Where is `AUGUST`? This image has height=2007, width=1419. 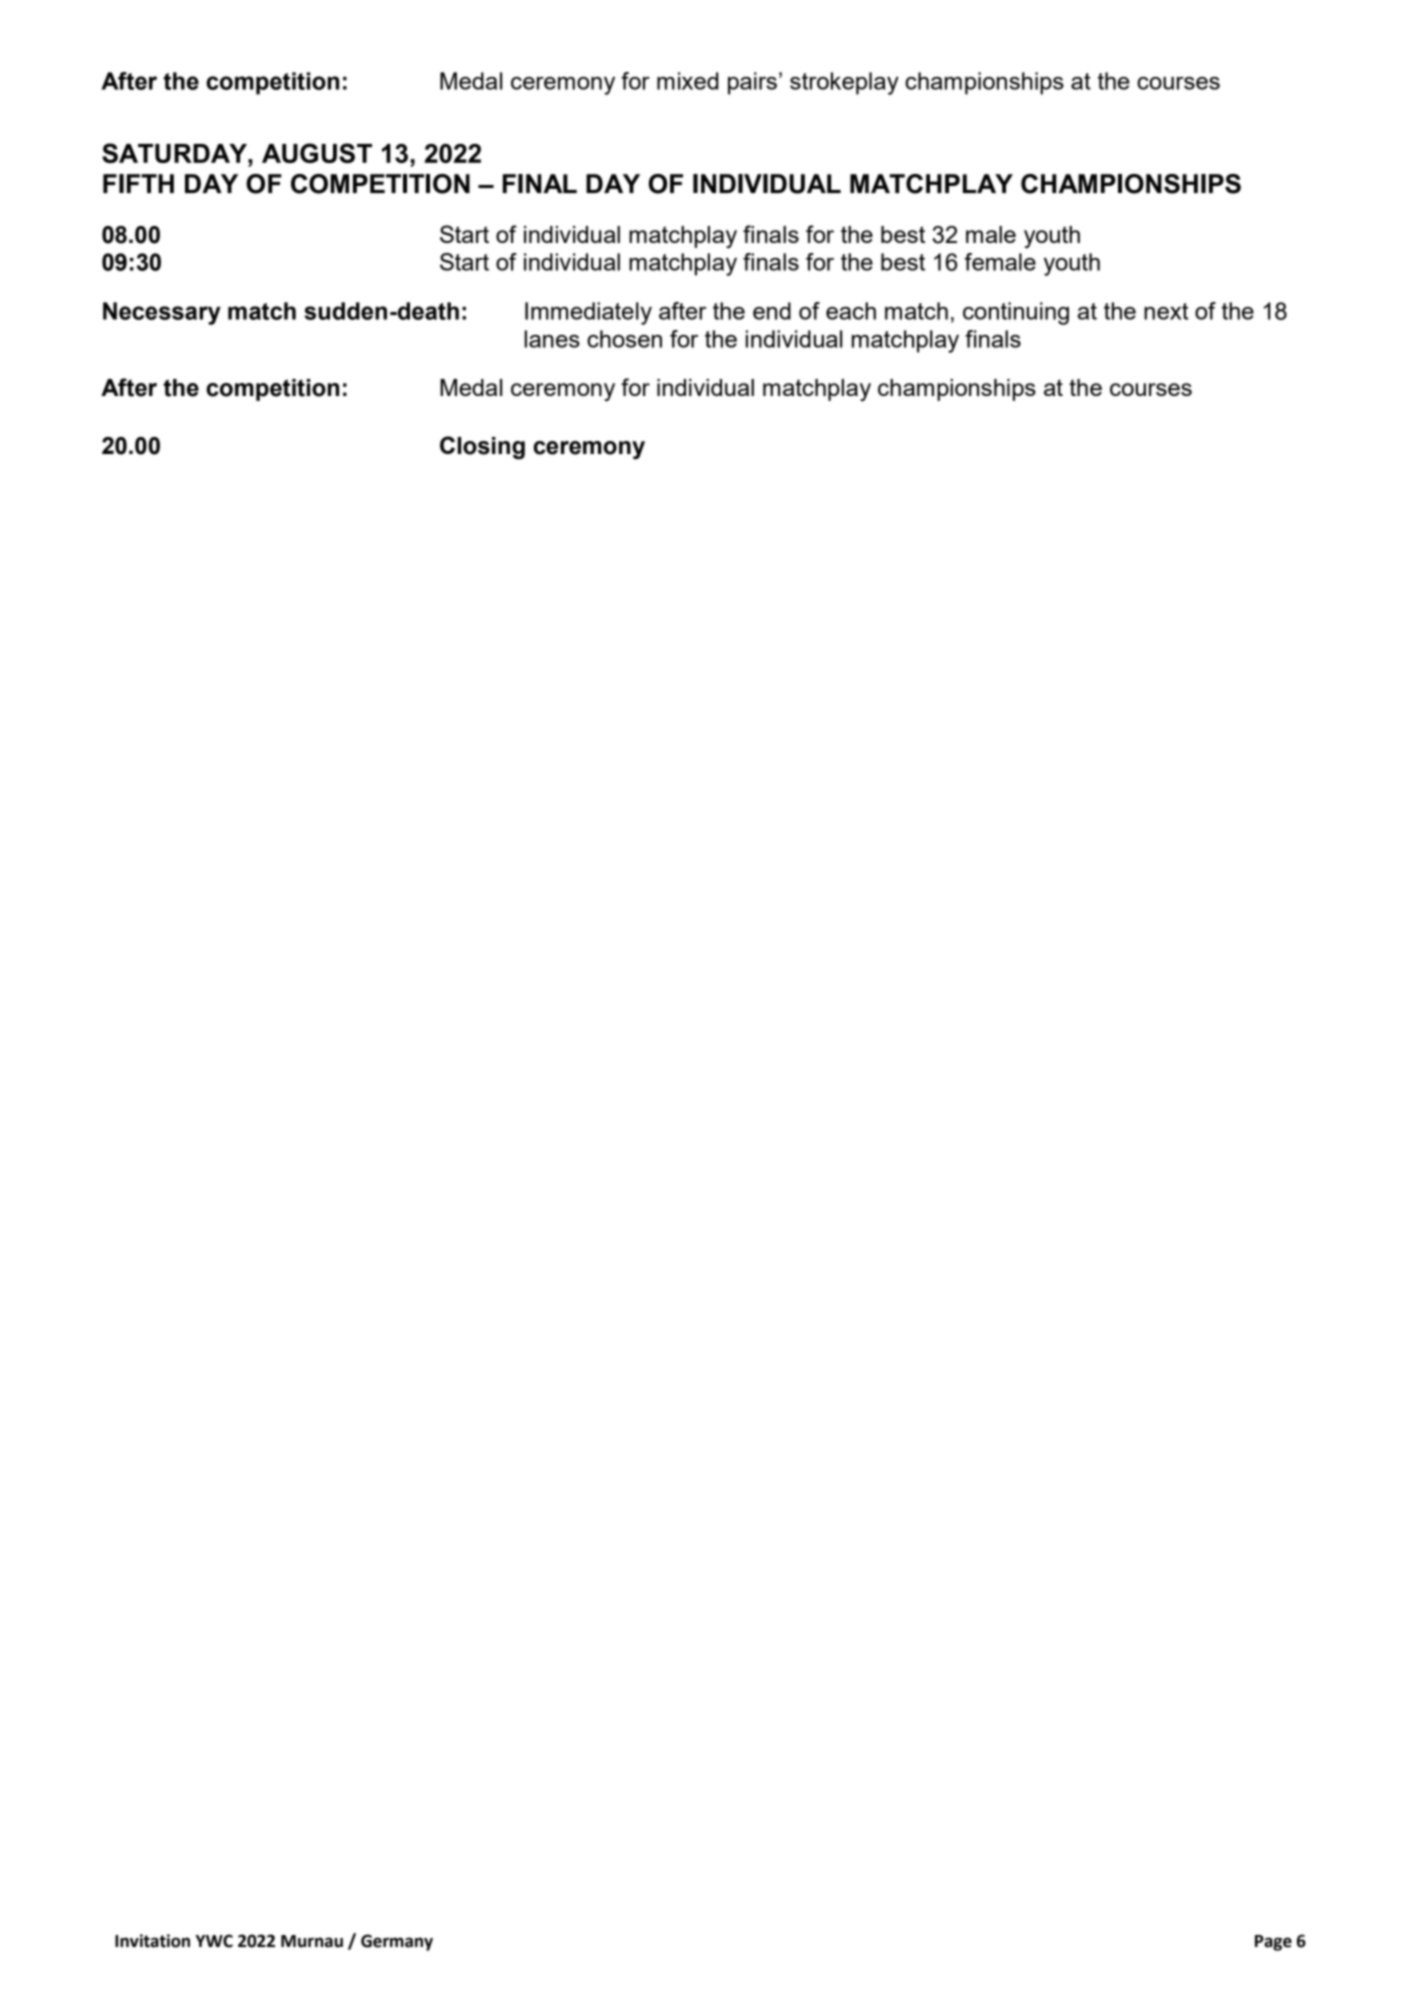 AUGUST is located at coordinates (317, 153).
